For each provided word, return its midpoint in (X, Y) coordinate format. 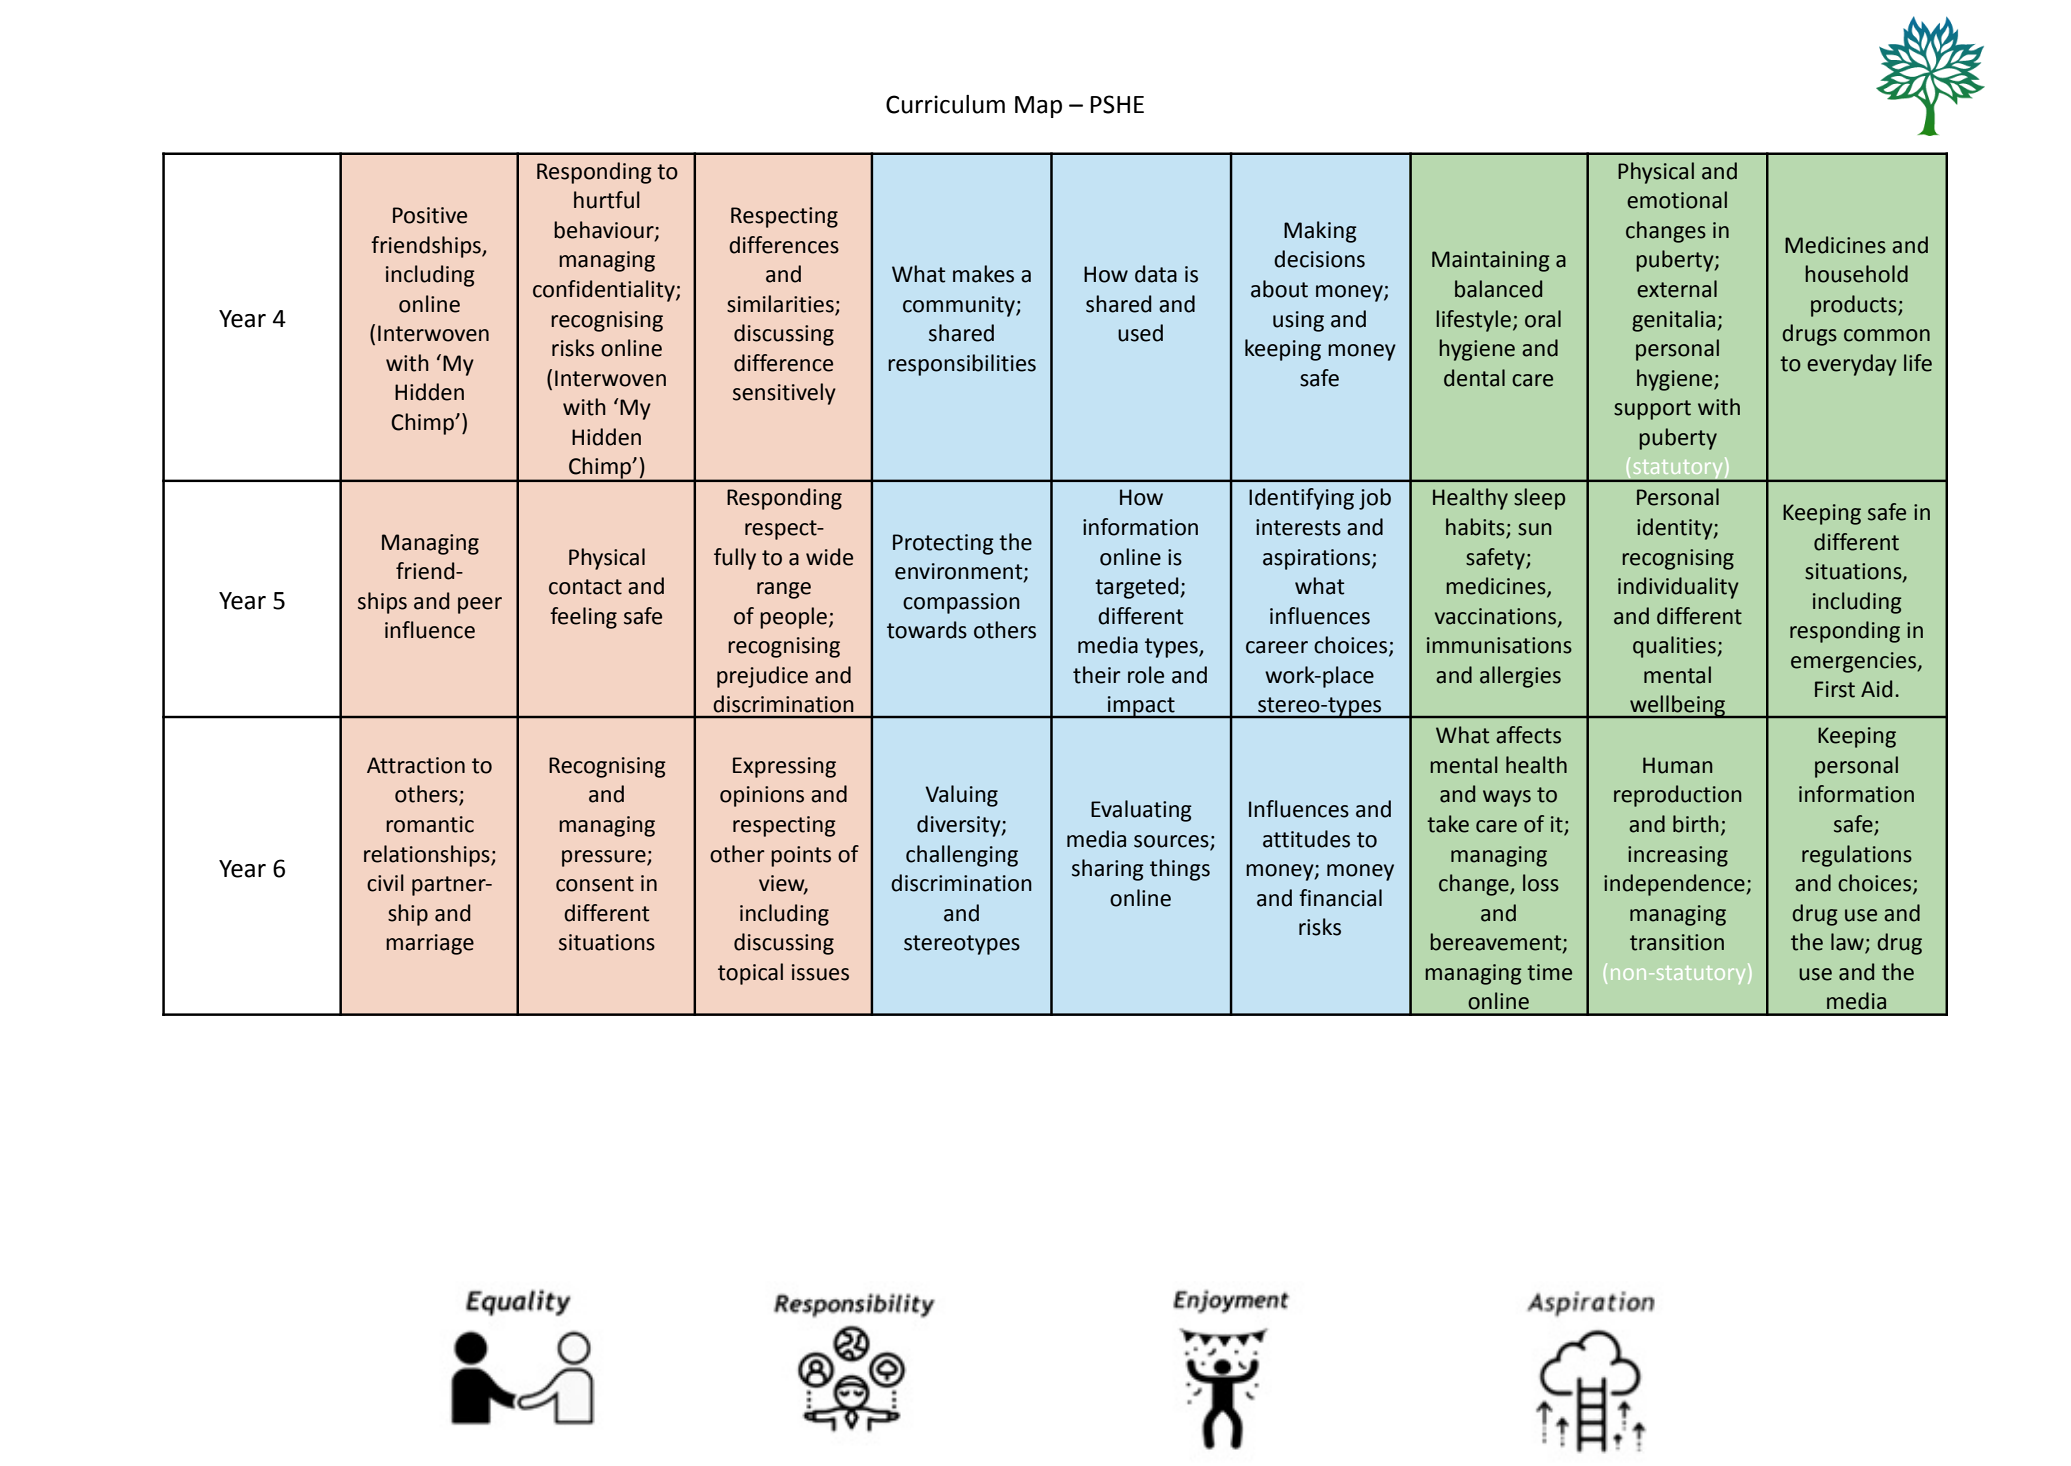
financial (1340, 898)
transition (1677, 942)
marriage (430, 944)
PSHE (1117, 104)
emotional (1677, 200)
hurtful (607, 200)
